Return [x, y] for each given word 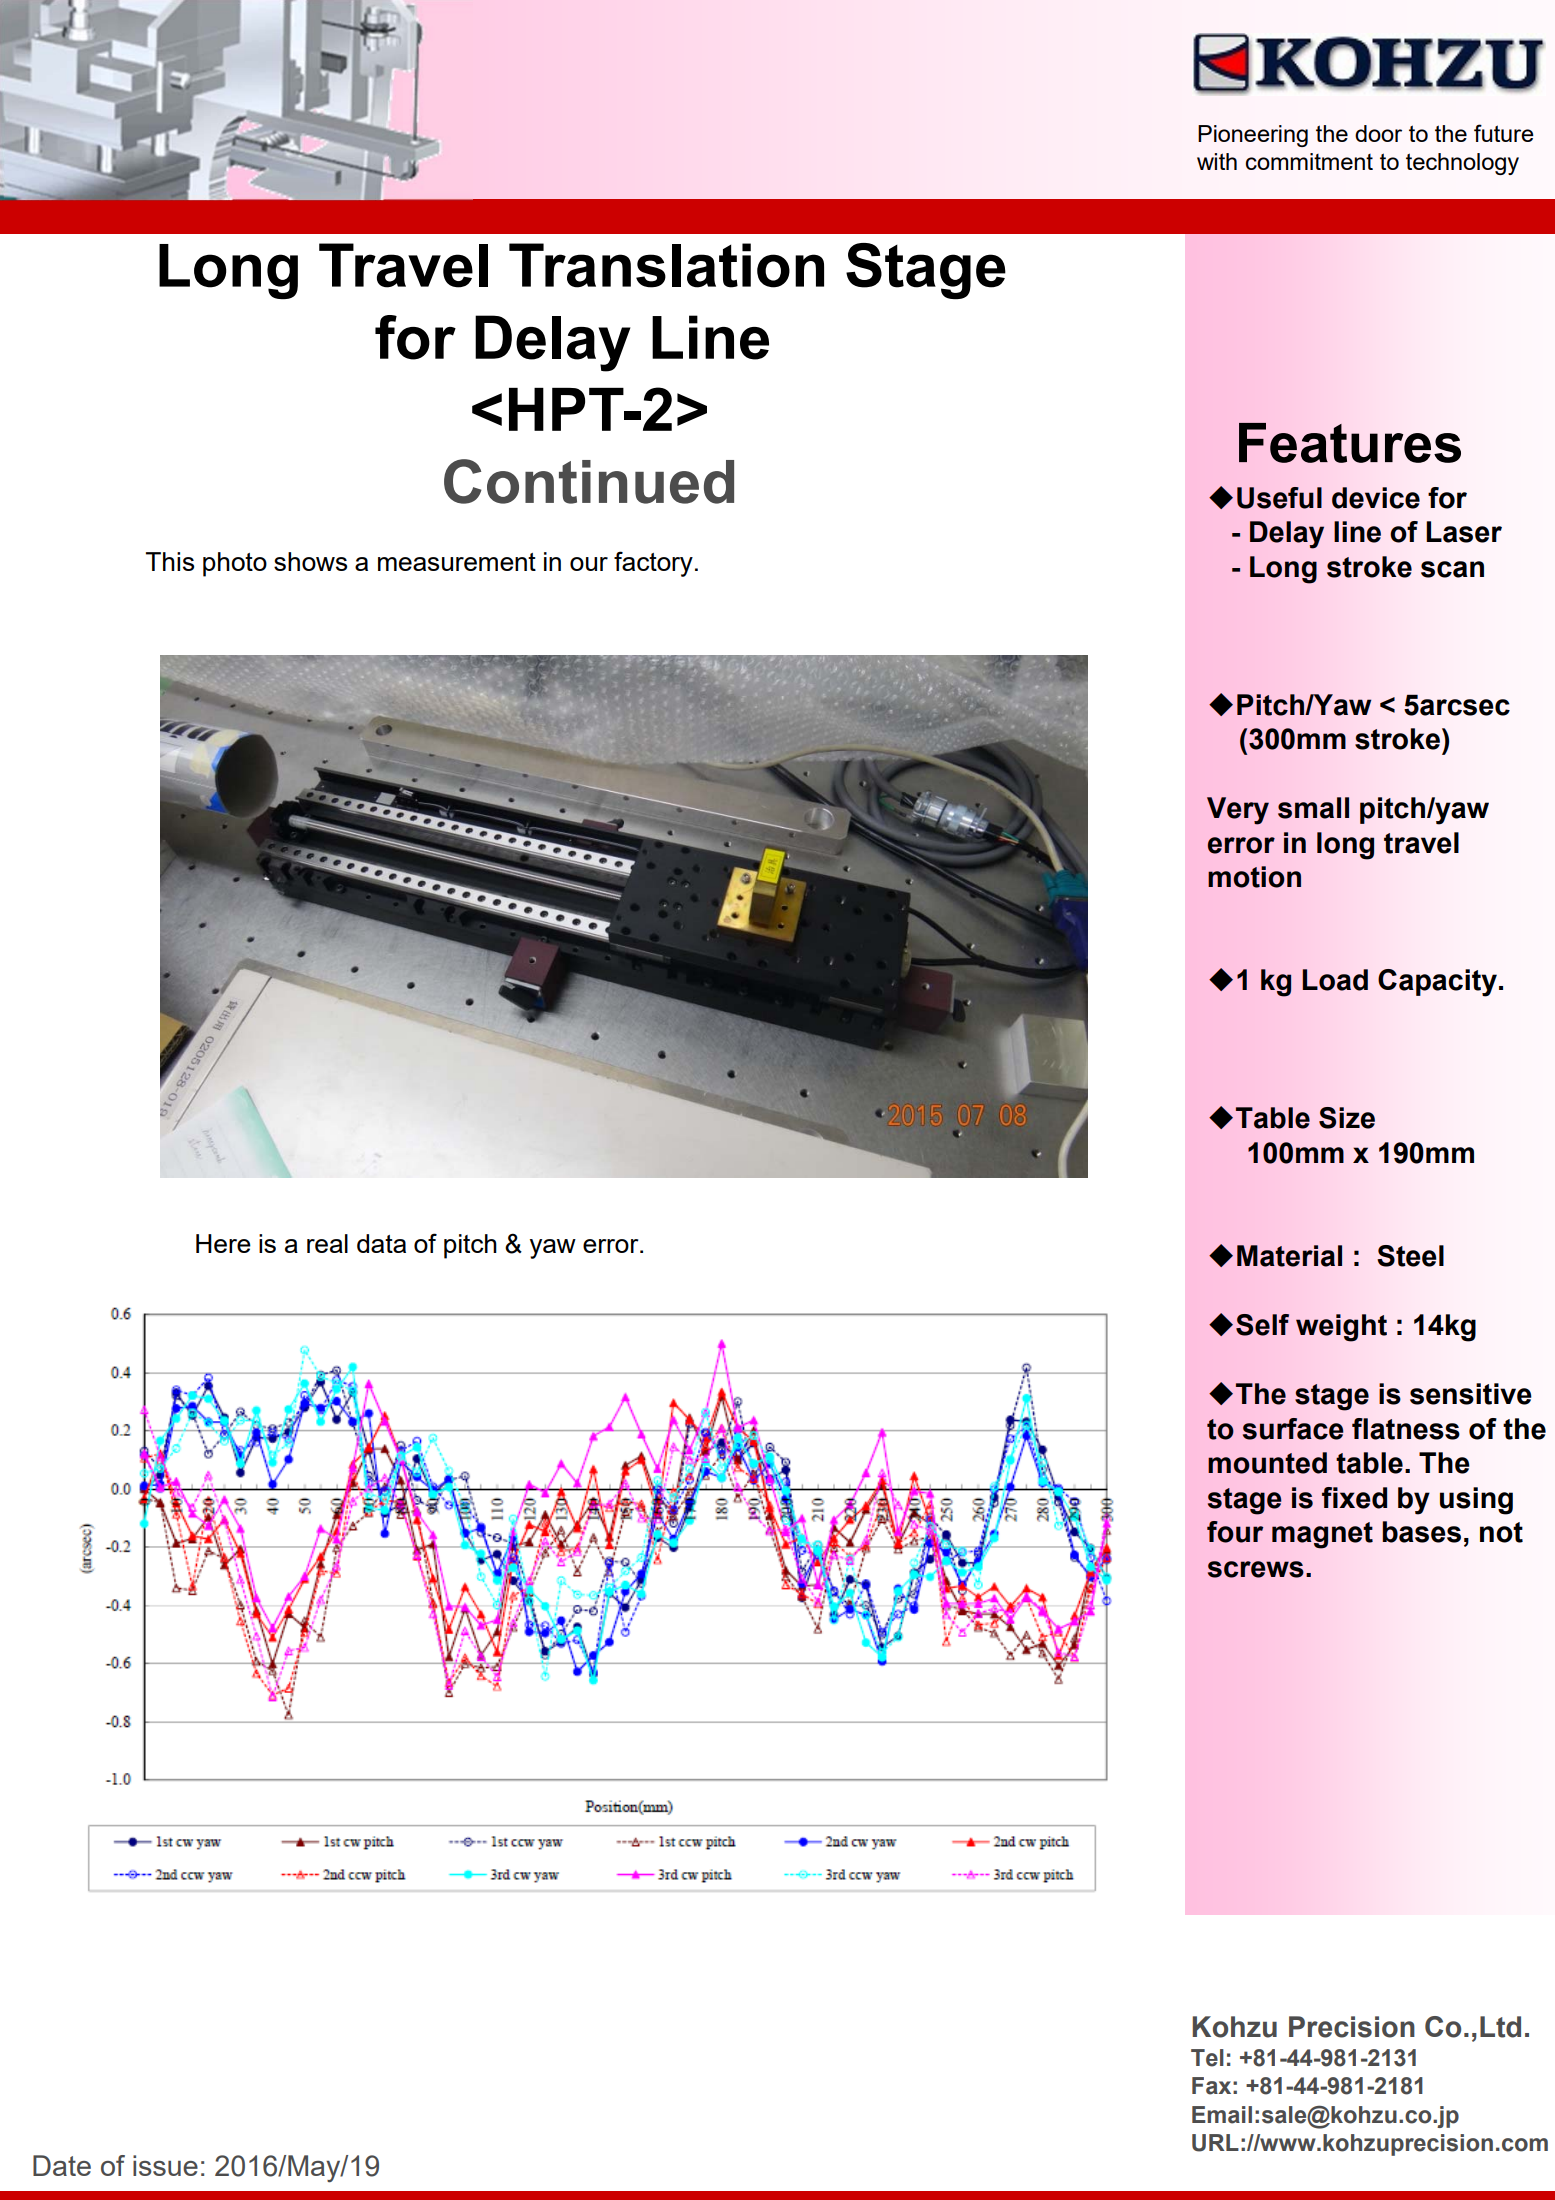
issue [165, 2165]
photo [235, 564]
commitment [1309, 161]
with [1217, 161]
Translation [666, 265]
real [327, 1243]
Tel [1207, 2058]
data [381, 1243]
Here [223, 1243]
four [1235, 1532]
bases [1421, 1532]
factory [653, 564]
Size [1347, 1118]
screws [1256, 1569]
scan [1452, 569]
